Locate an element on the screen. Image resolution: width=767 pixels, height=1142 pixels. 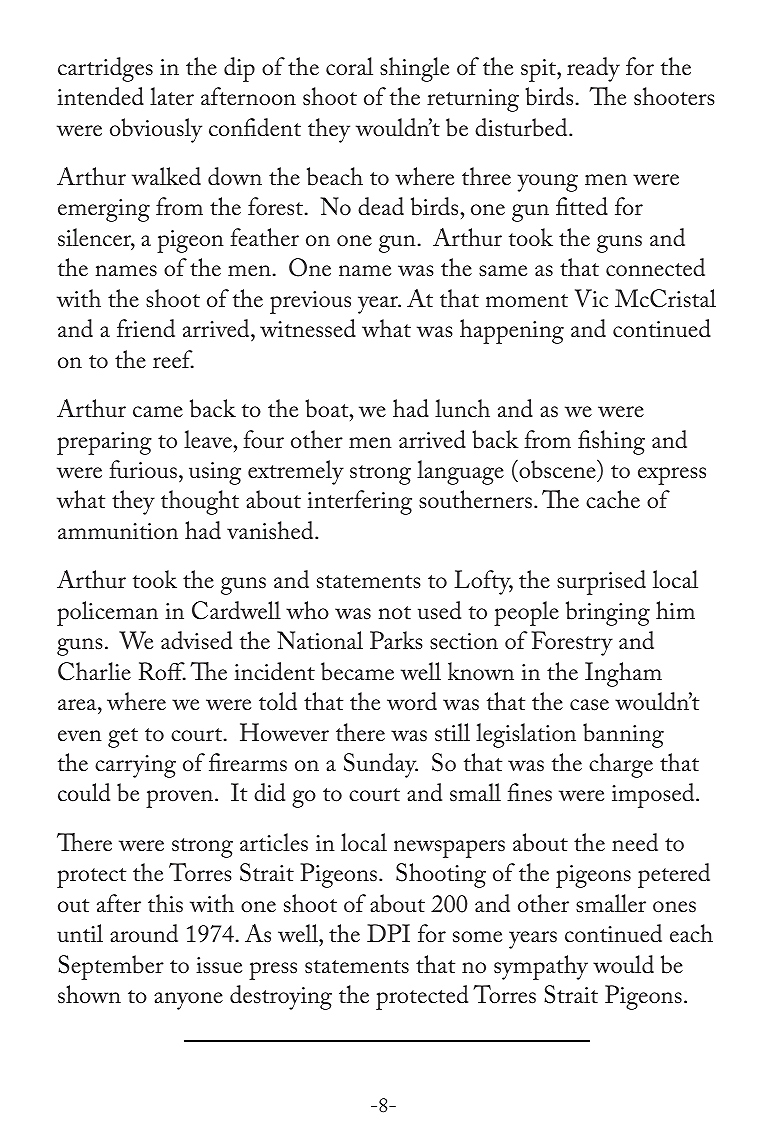
interfering is located at coordinates (359, 502).
